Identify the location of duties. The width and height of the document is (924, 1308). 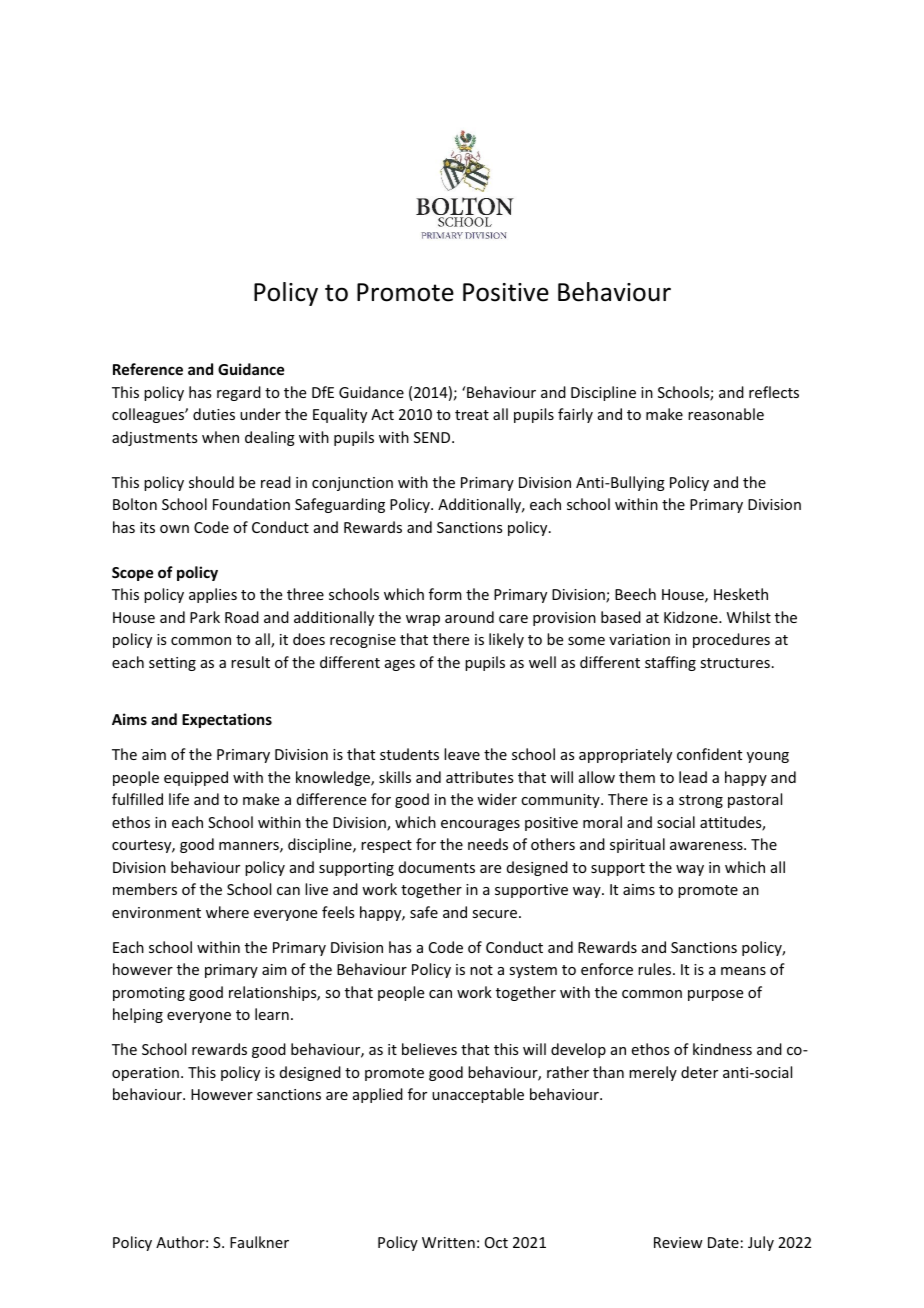
(214, 414).
